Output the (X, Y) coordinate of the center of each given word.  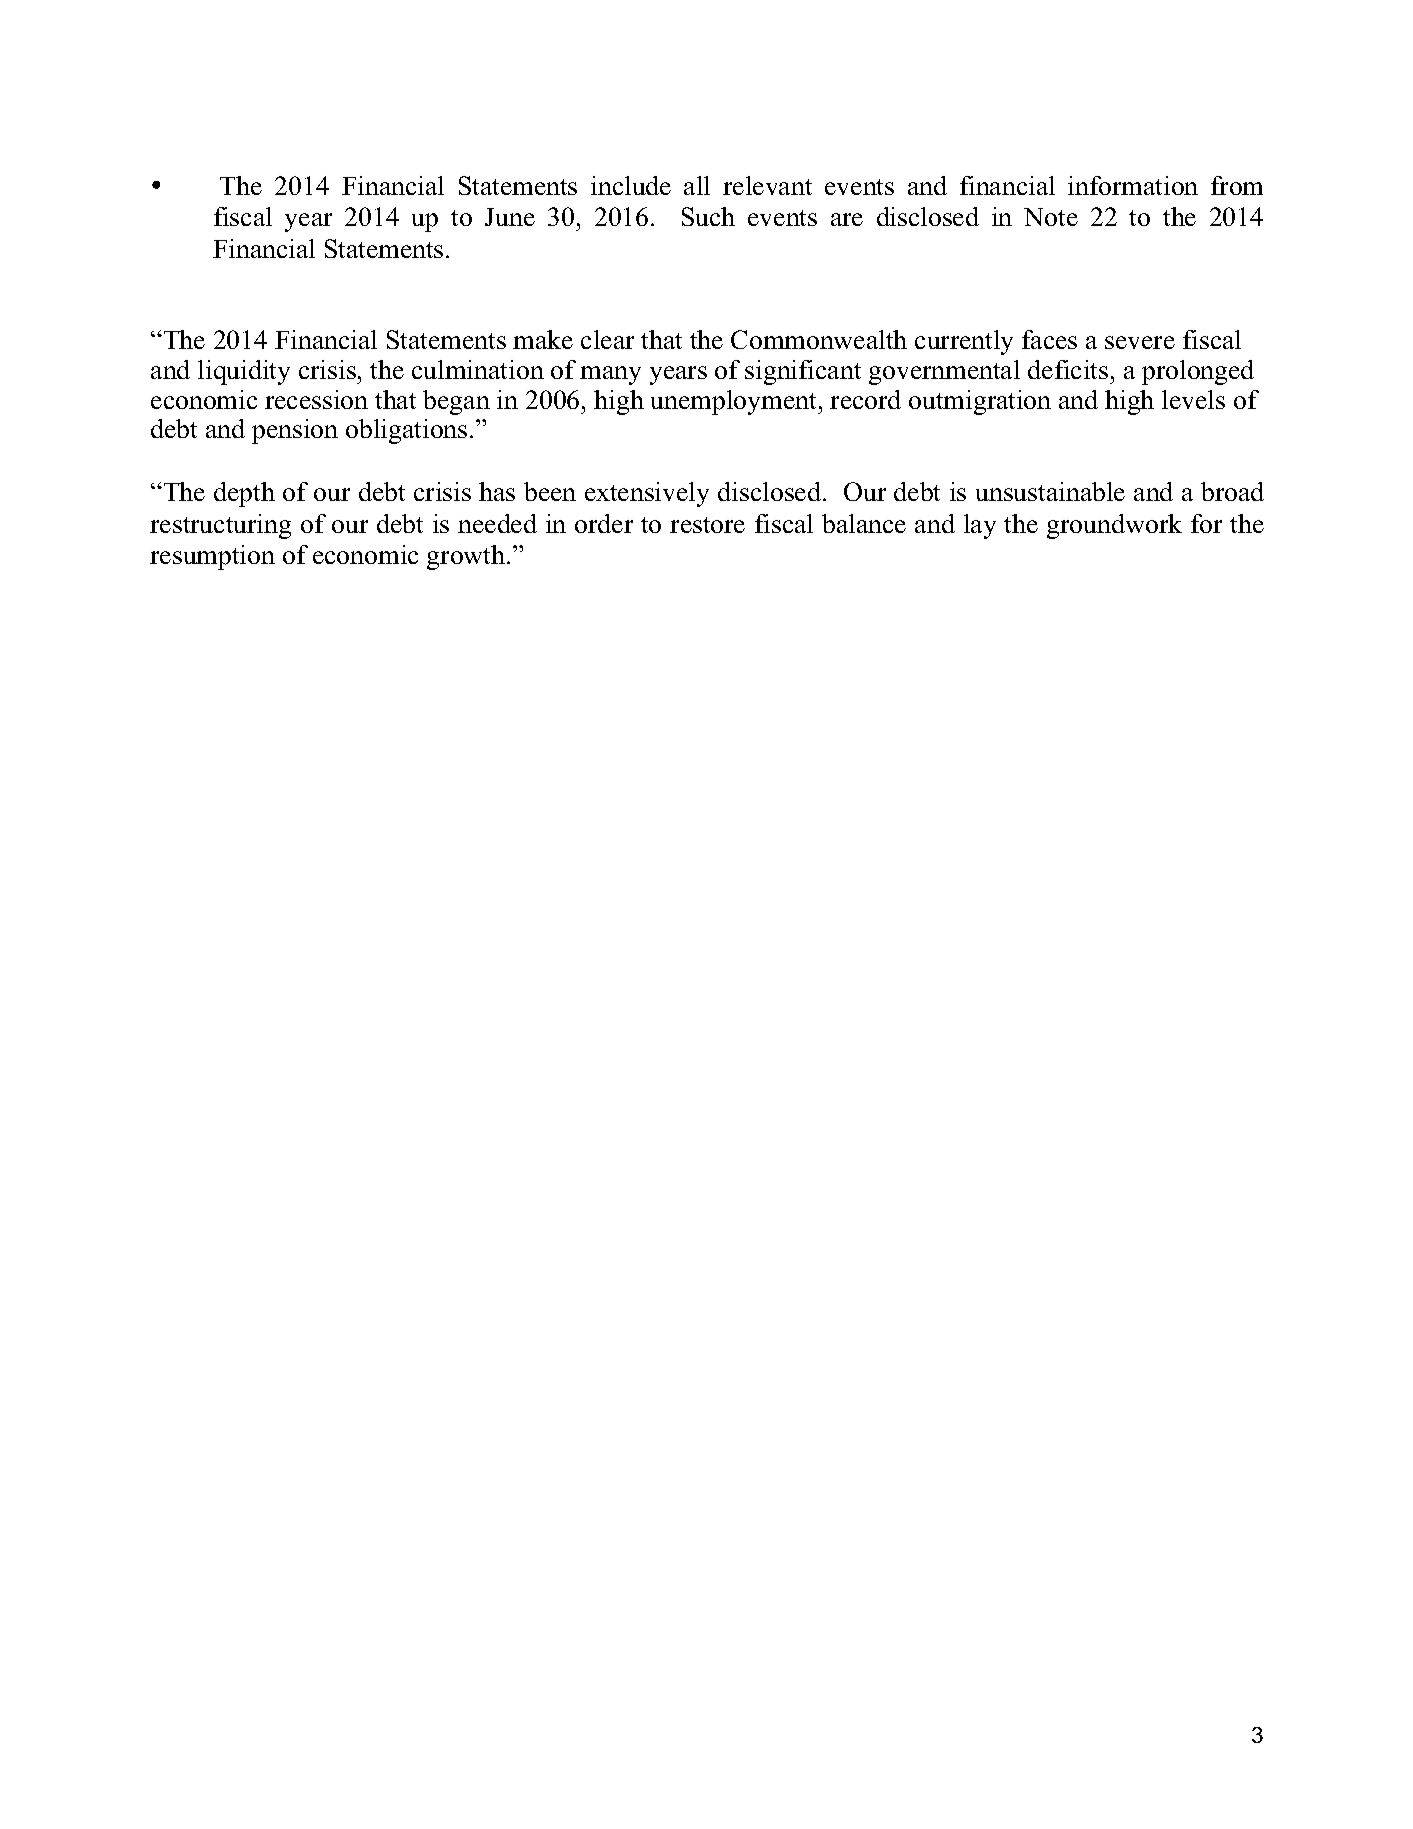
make (543, 339)
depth (244, 494)
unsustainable (1050, 491)
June (510, 217)
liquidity (244, 372)
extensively (647, 494)
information (1133, 185)
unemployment (735, 402)
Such (708, 216)
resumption (212, 557)
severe (1140, 342)
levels (1193, 399)
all (697, 185)
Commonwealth (819, 339)
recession (316, 399)
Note (1051, 217)
